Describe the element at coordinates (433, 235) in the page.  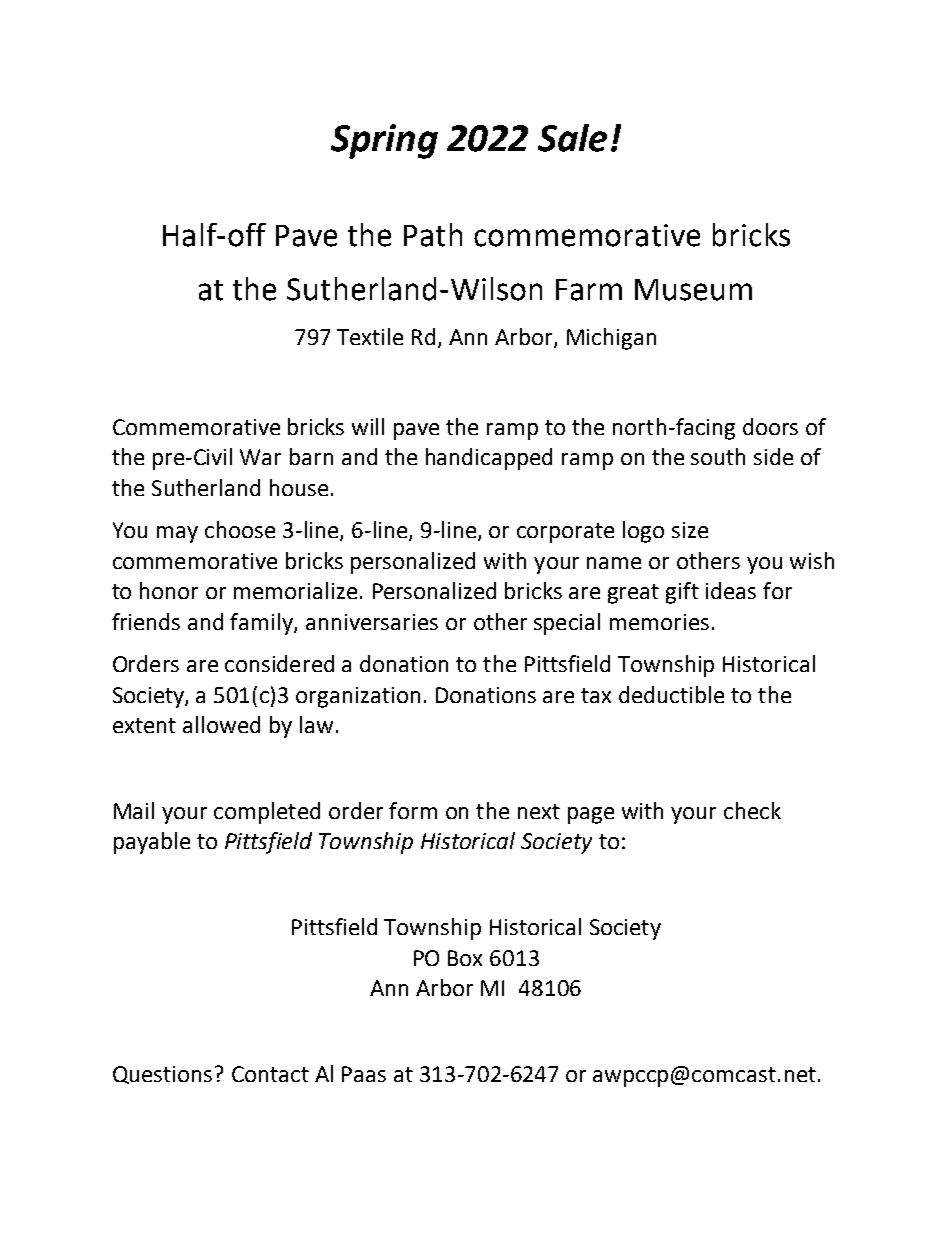
I see `Path` at that location.
